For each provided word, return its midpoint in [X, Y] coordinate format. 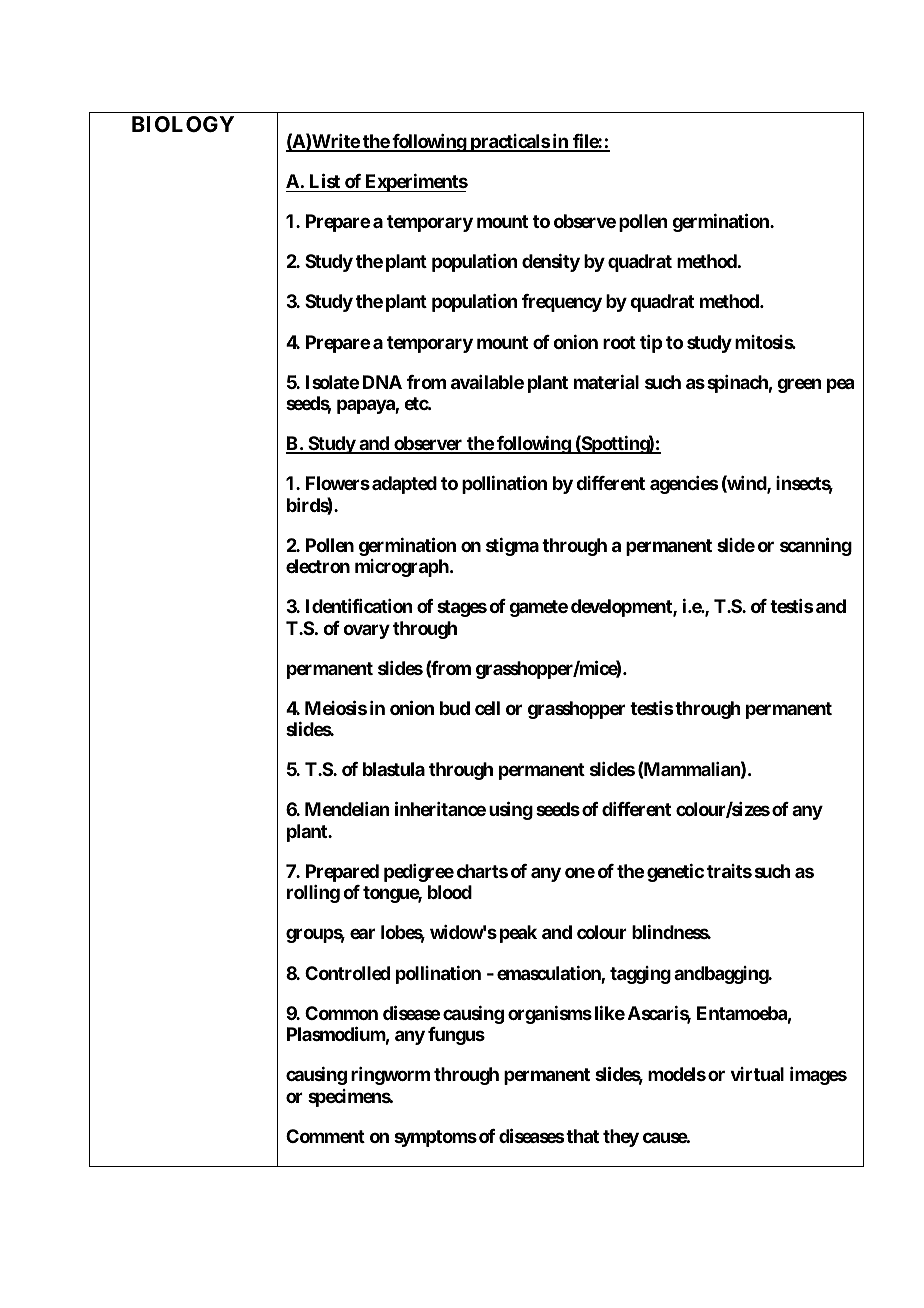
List [325, 180]
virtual [757, 1074]
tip [651, 344]
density [551, 263]
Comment [325, 1136]
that [581, 1136]
